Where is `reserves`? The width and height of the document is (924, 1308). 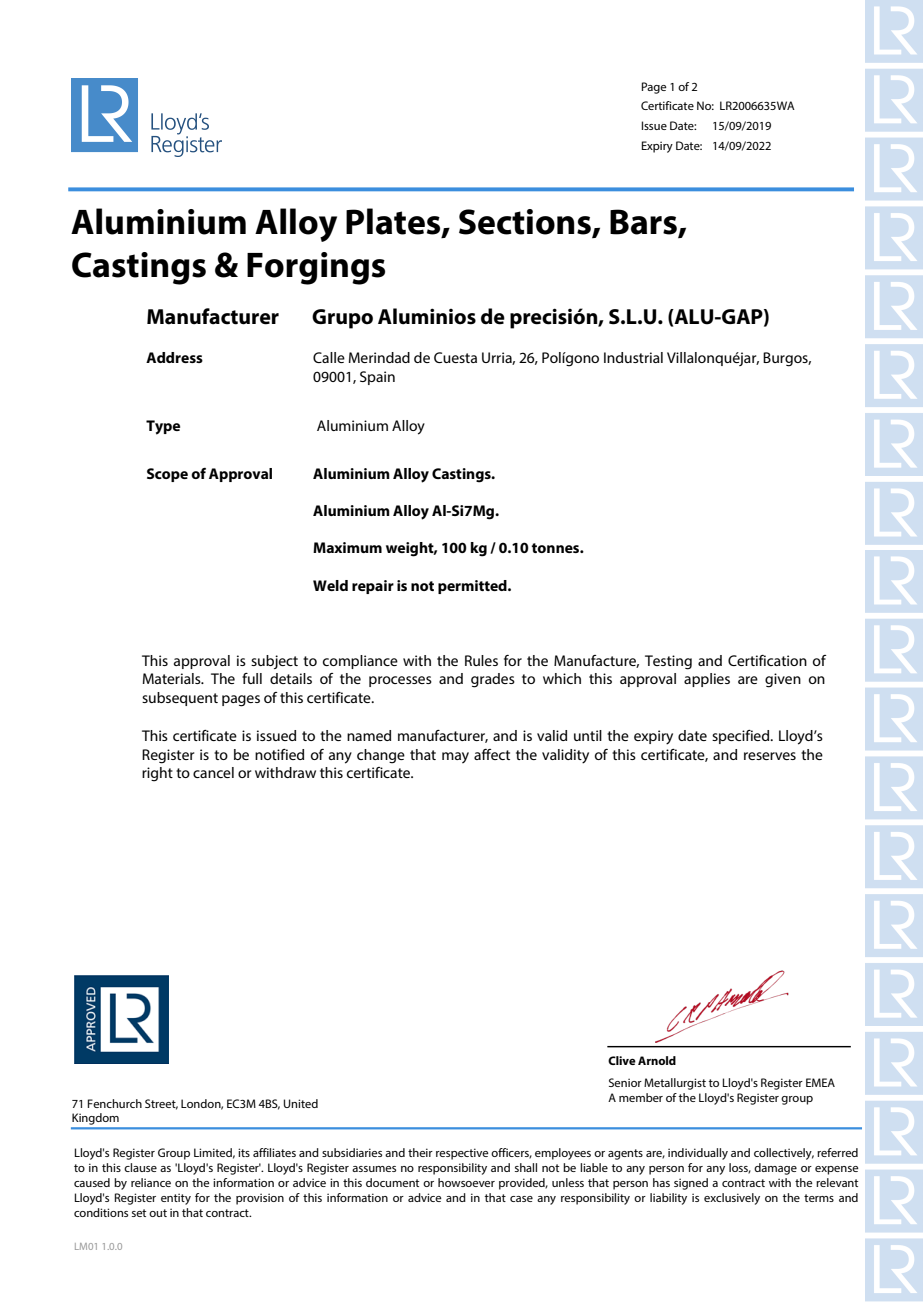
reserves is located at coordinates (770, 756).
